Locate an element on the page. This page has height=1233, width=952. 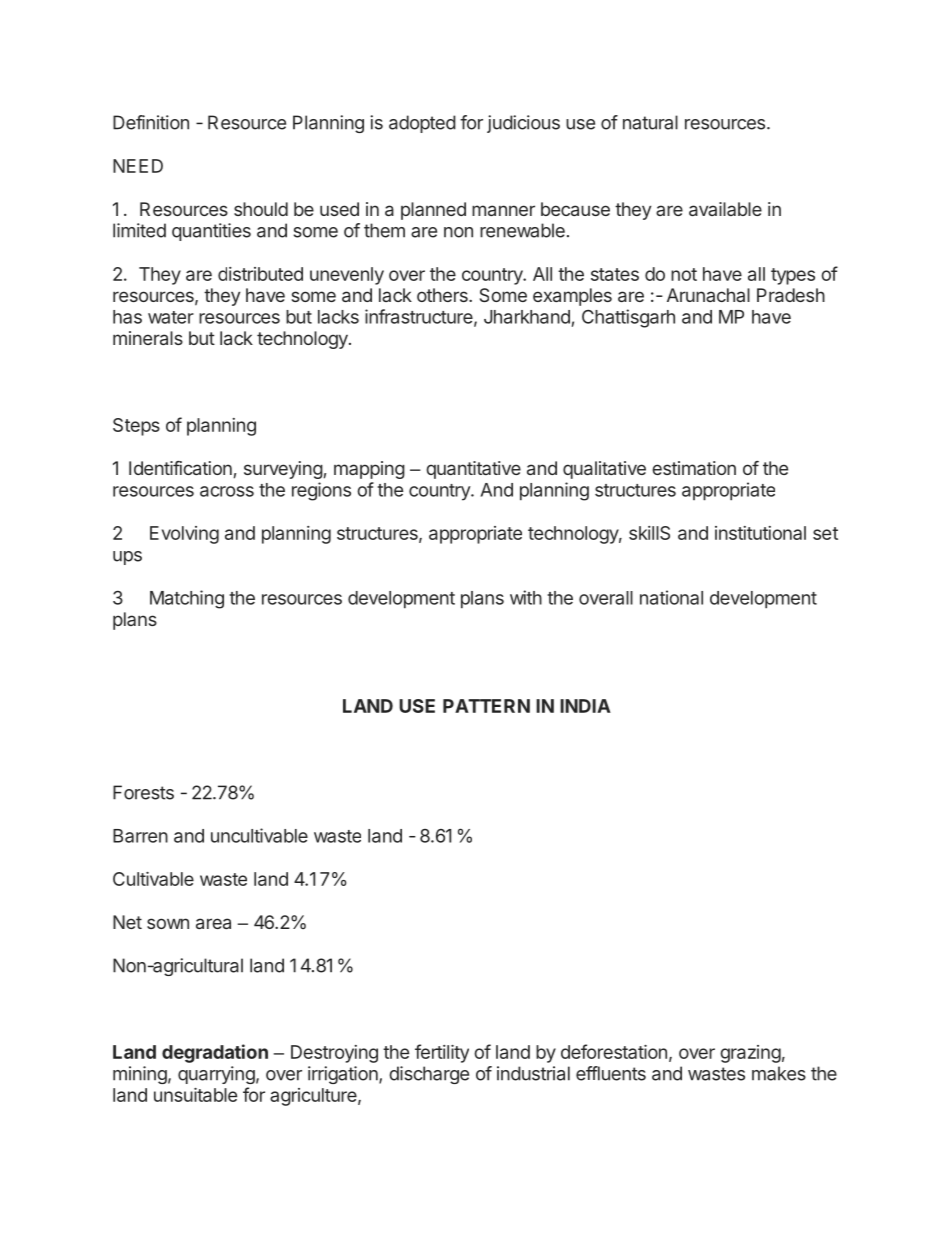
with is located at coordinates (526, 597).
